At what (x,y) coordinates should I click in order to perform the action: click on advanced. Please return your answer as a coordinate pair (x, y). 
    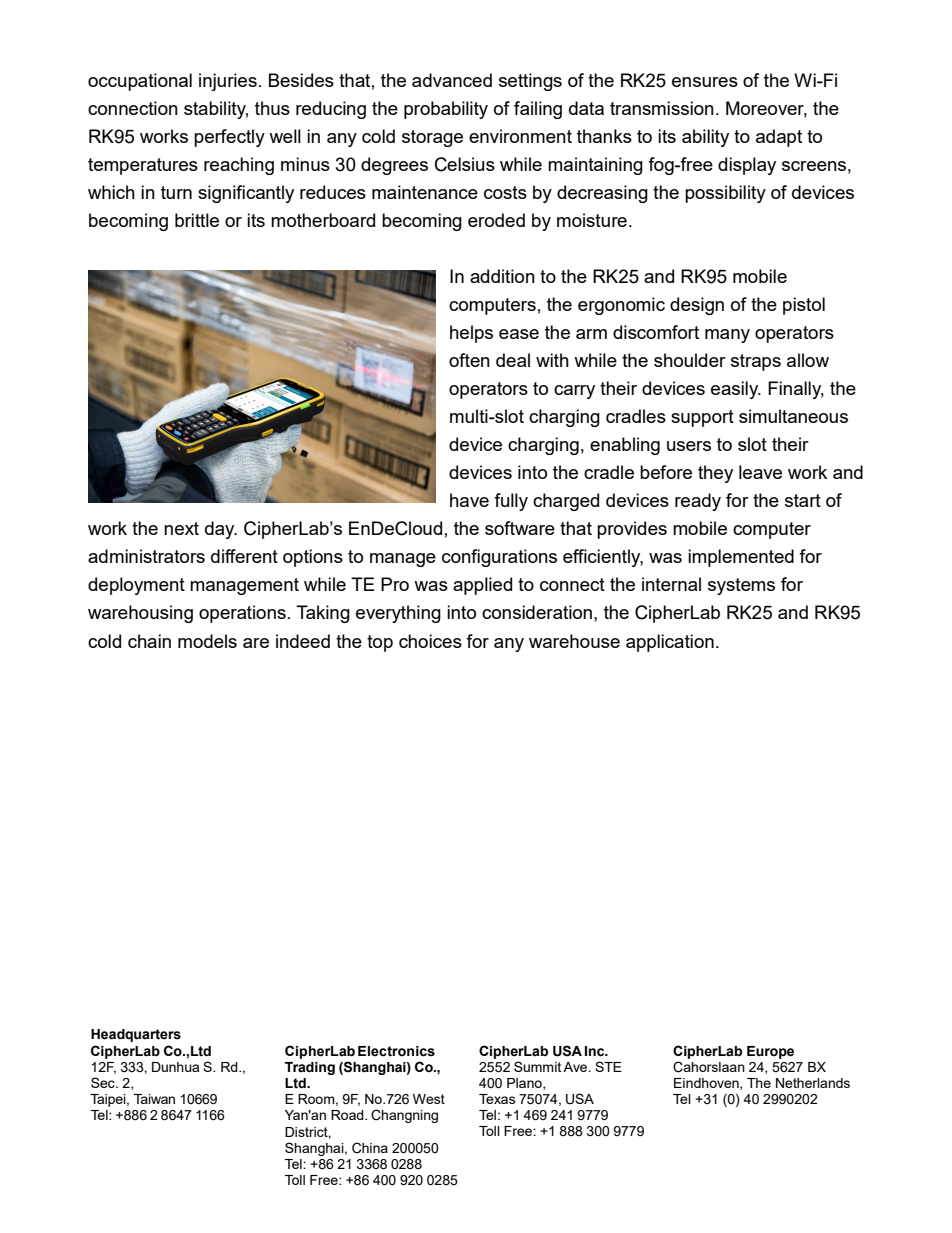
    Looking at the image, I should click on (452, 80).
